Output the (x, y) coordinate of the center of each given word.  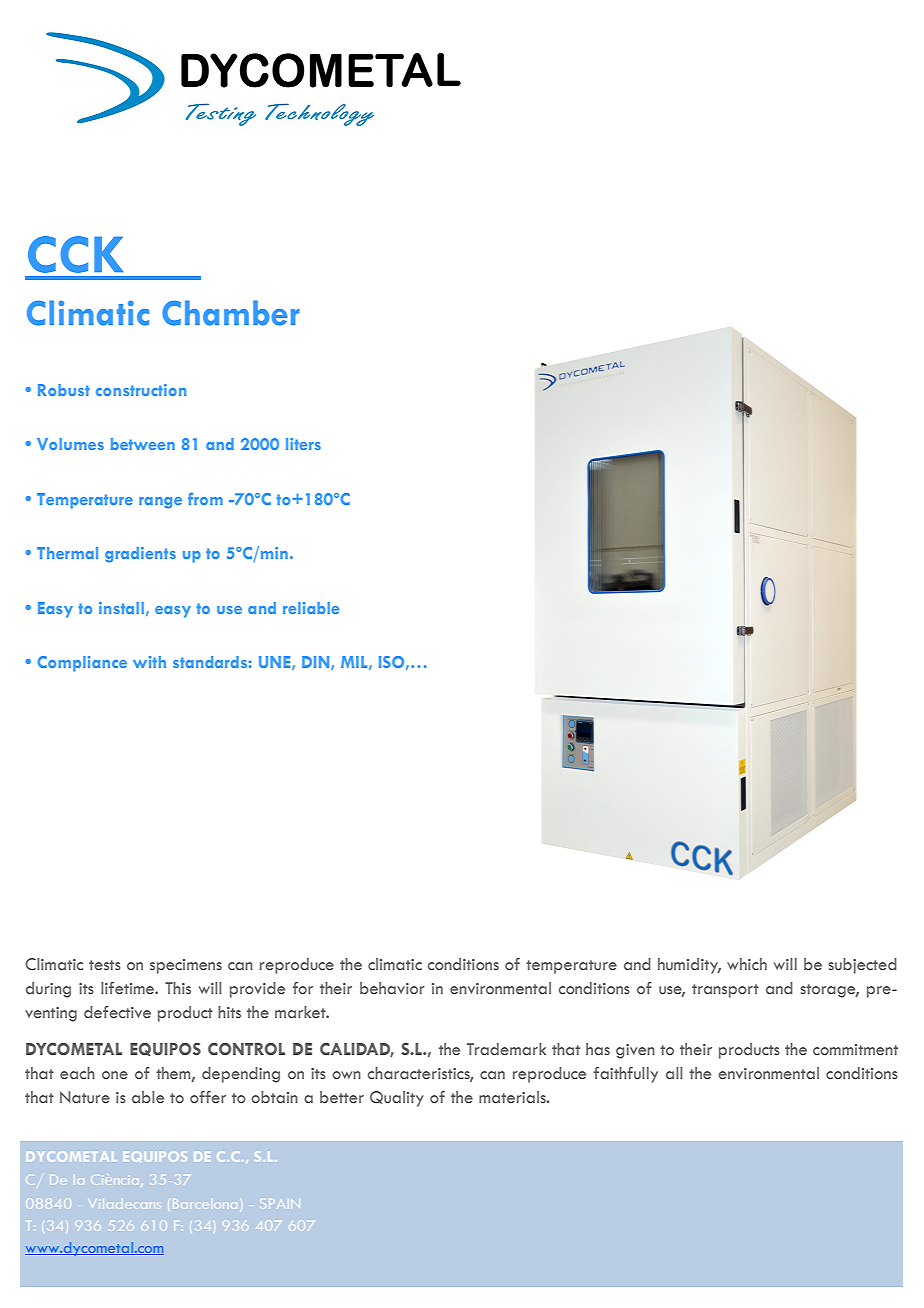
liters (303, 444)
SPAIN (281, 1205)
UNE (276, 663)
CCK (75, 254)
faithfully (626, 1075)
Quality (397, 1099)
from (205, 498)
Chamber (231, 313)
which (747, 964)
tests (105, 965)
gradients (140, 555)
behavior (392, 988)
